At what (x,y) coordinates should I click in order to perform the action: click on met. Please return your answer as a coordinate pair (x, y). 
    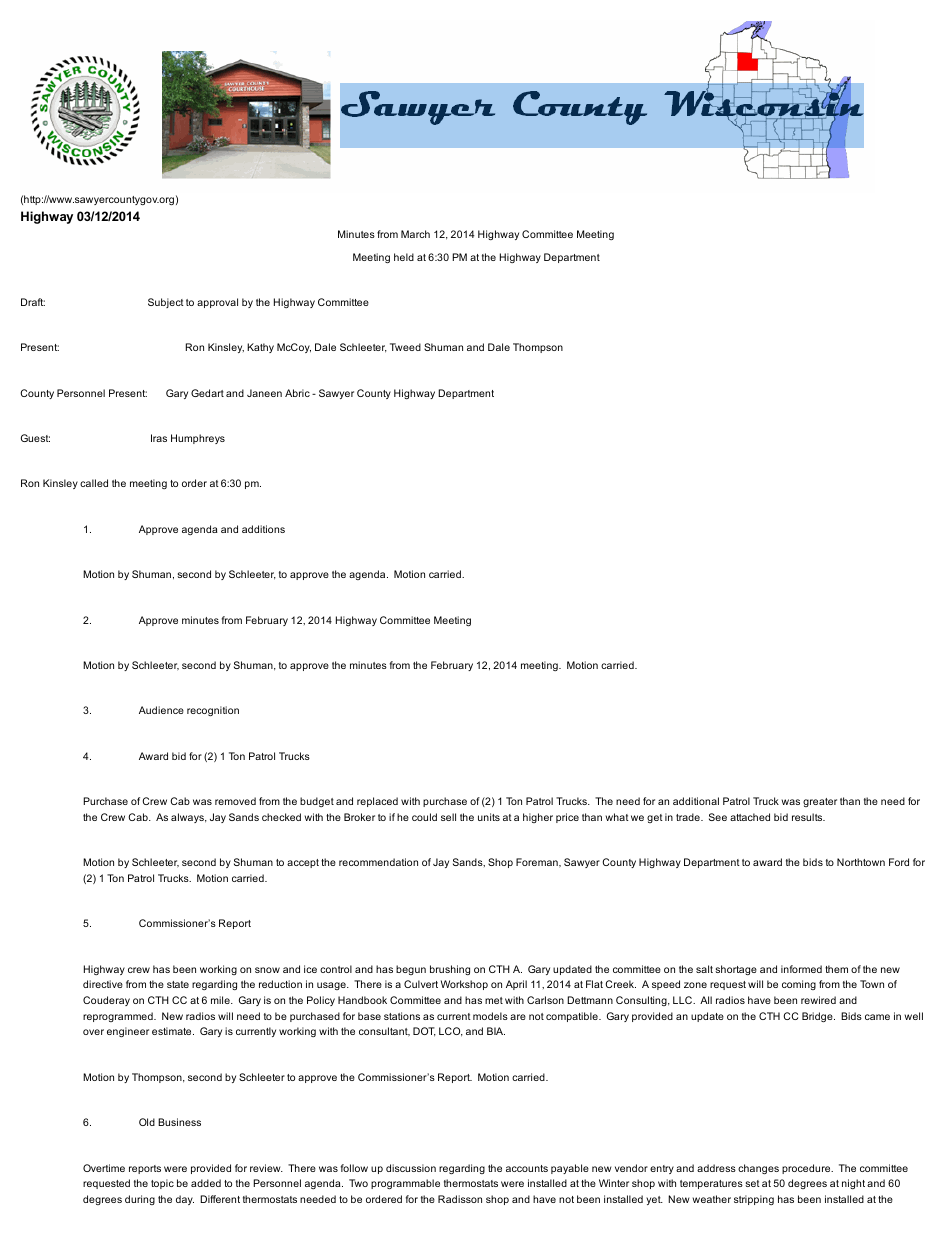
    Looking at the image, I should click on (494, 1000).
